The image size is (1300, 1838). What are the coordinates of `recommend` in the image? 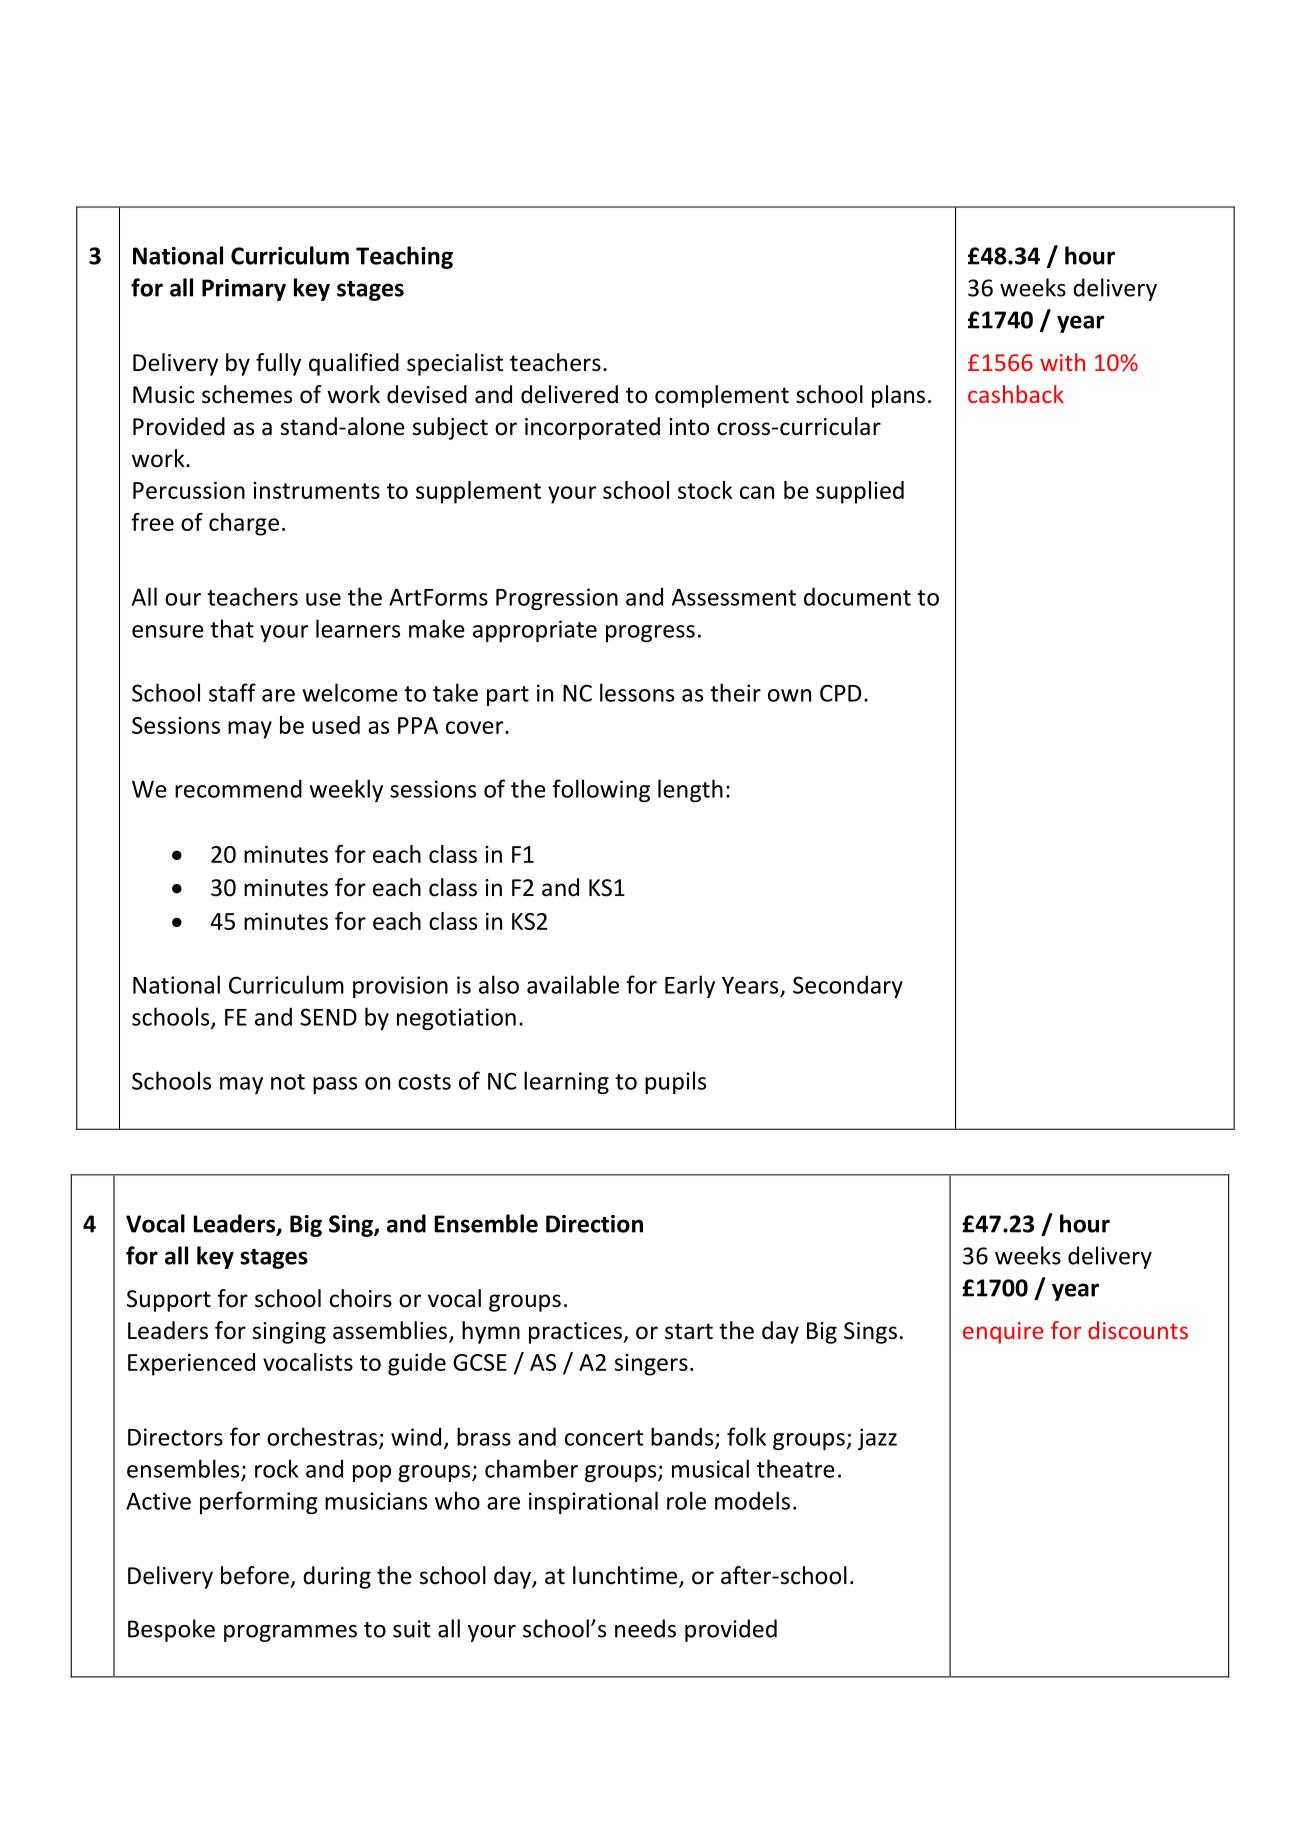 It's located at (238, 788).
